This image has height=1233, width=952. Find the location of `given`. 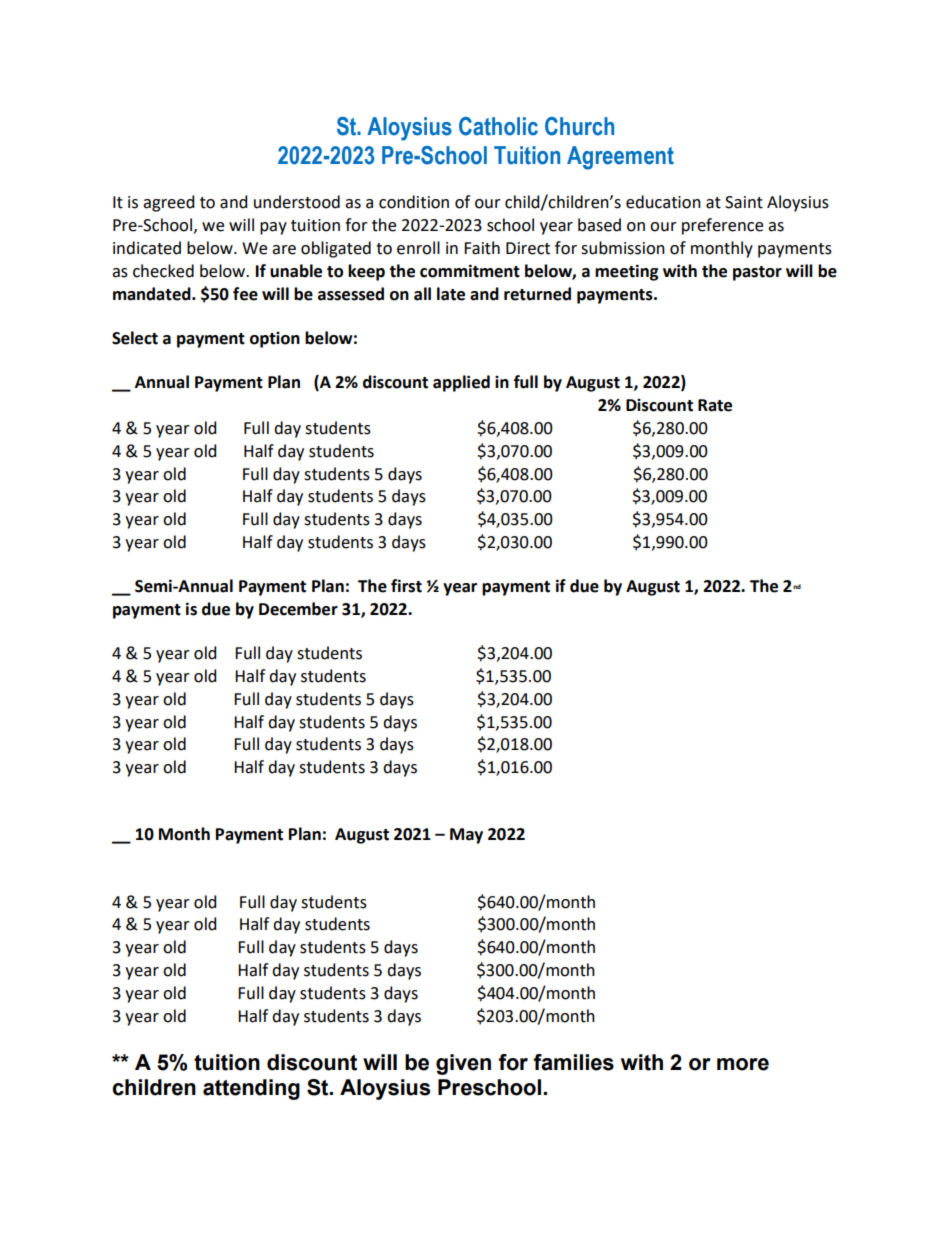

given is located at coordinates (463, 1064).
